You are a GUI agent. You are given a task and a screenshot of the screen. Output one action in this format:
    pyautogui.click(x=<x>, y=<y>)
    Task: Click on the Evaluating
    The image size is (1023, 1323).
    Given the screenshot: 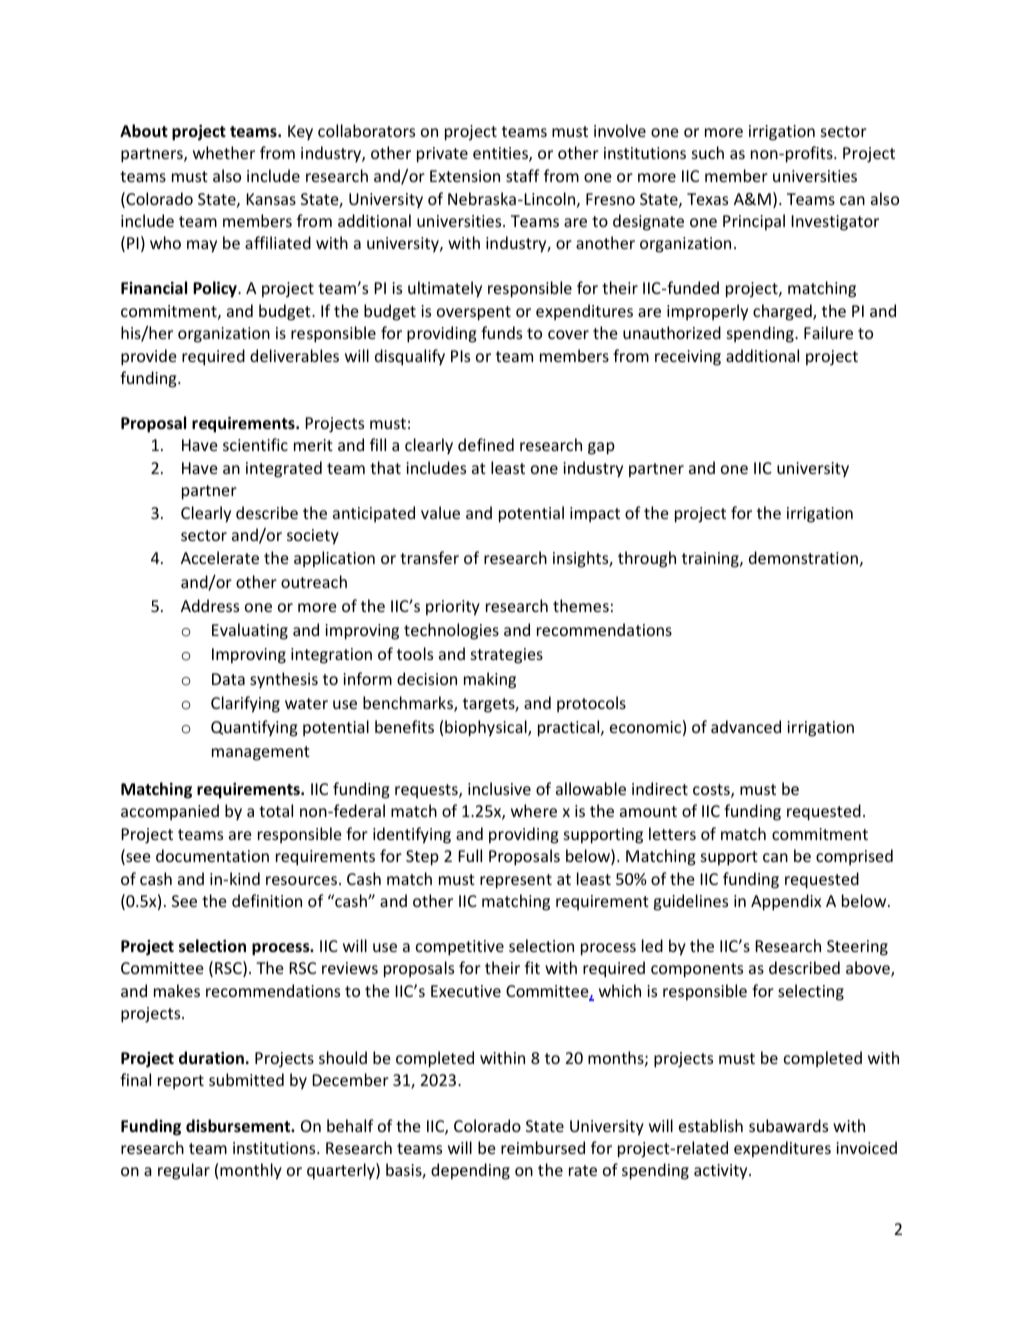 What is the action you would take?
    pyautogui.click(x=250, y=631)
